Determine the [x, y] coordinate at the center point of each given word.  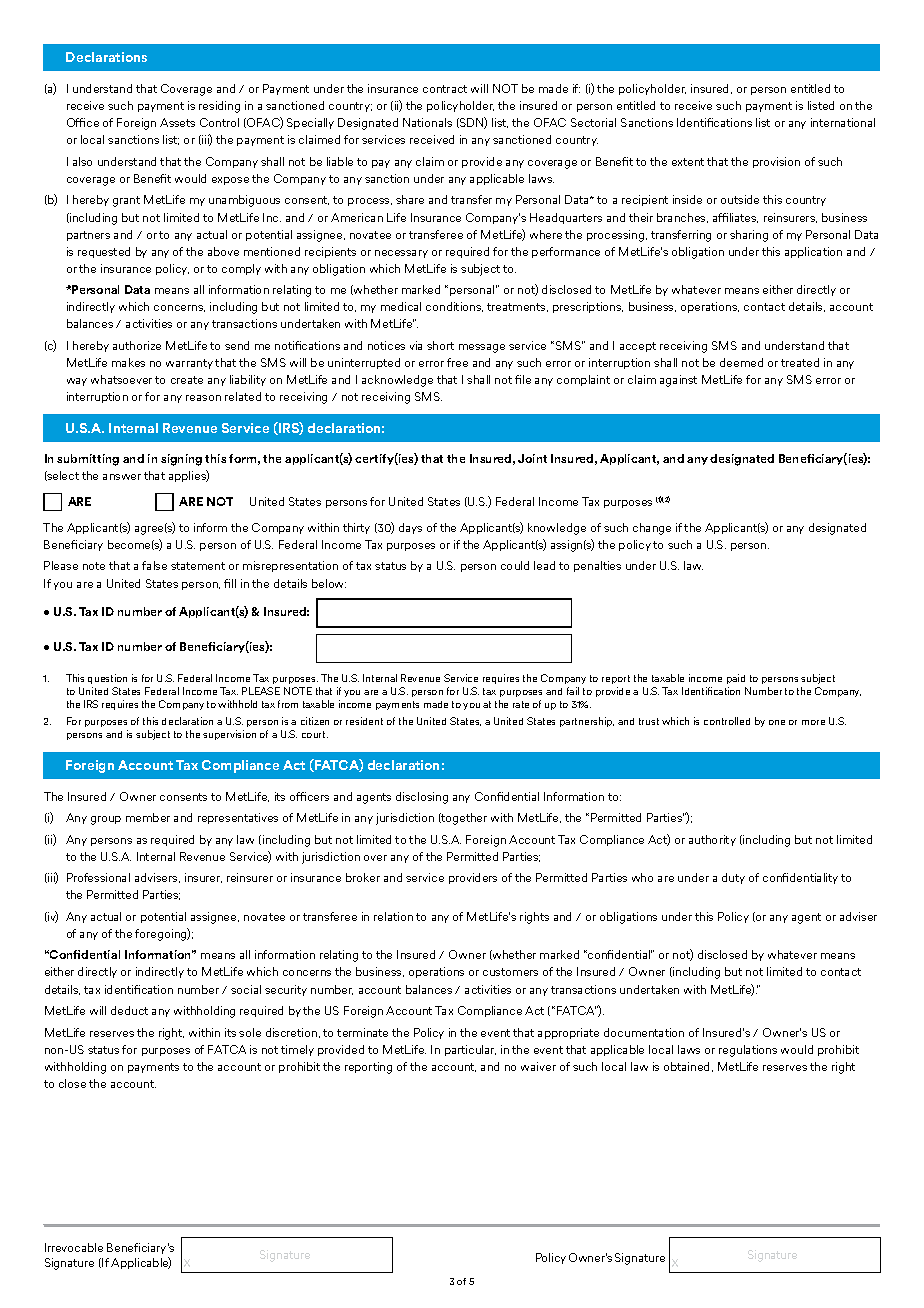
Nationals [427, 122]
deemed [741, 362]
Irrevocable [74, 1247]
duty [733, 878]
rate [521, 704]
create [187, 380]
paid [736, 679]
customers [510, 972]
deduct [129, 1010]
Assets [177, 122]
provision [776, 162]
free [457, 362]
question [107, 679]
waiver [538, 1066]
